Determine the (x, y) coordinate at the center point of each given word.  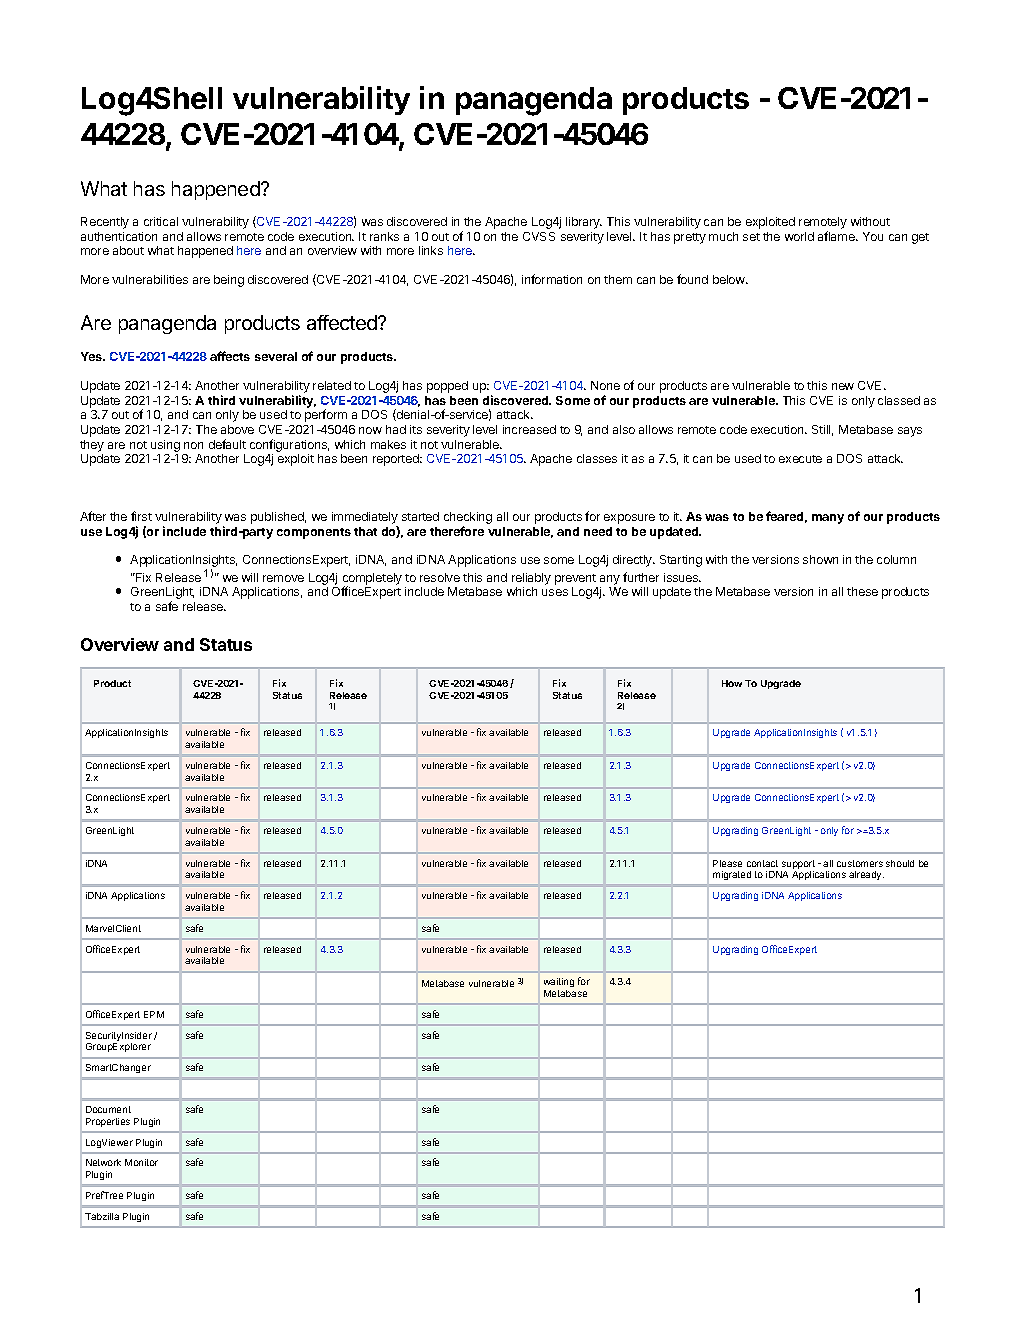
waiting (559, 982)
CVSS (539, 236)
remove (283, 578)
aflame (837, 236)
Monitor (141, 1162)
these (862, 591)
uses (555, 592)
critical (161, 221)
